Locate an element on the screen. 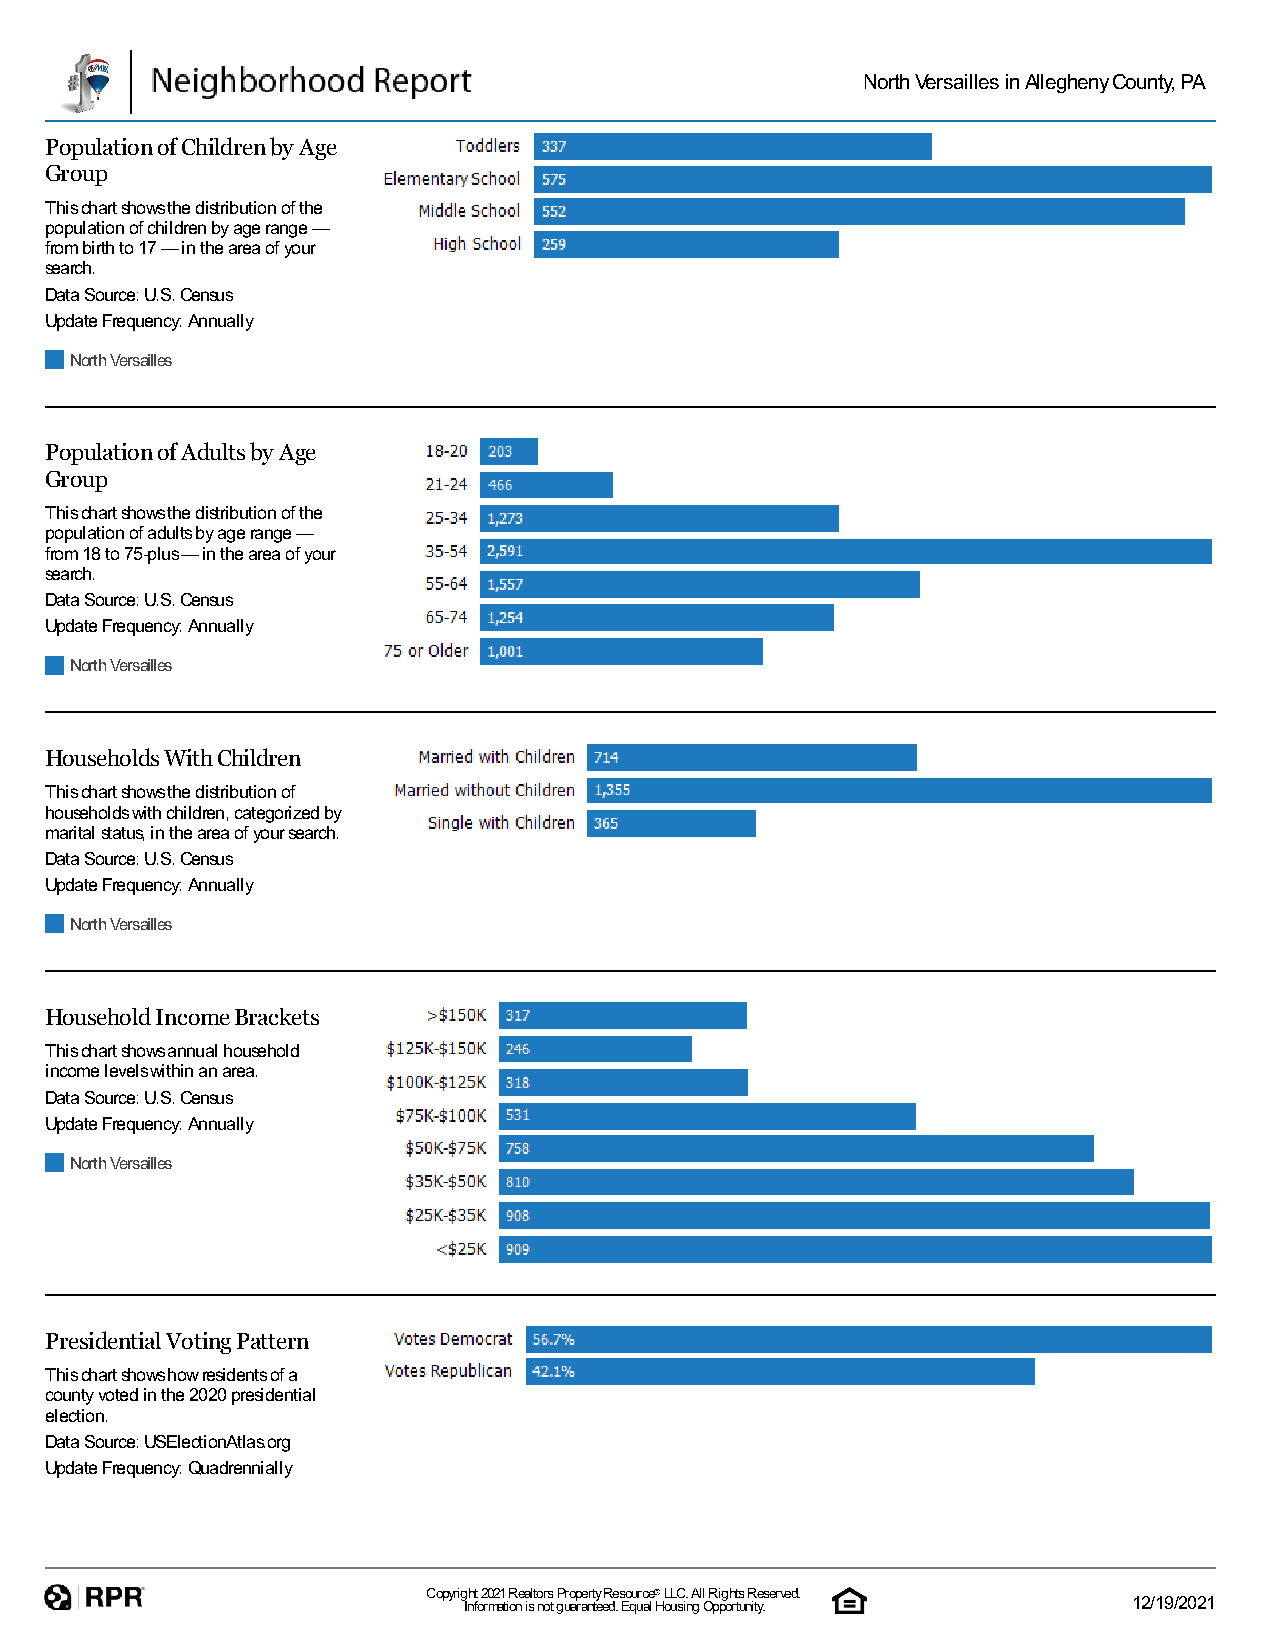  Copyright is located at coordinates (452, 1596).
